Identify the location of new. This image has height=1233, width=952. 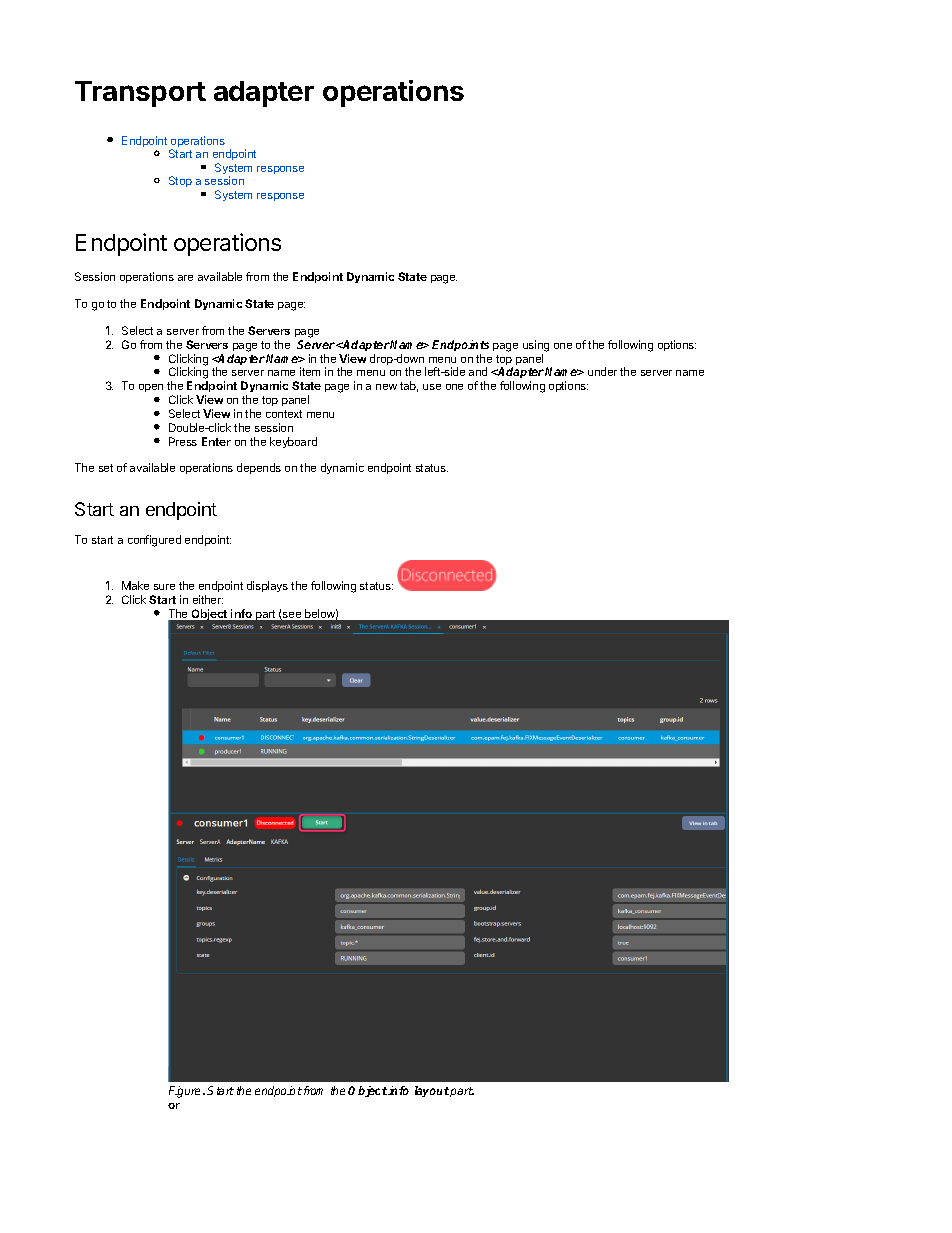
(386, 387).
